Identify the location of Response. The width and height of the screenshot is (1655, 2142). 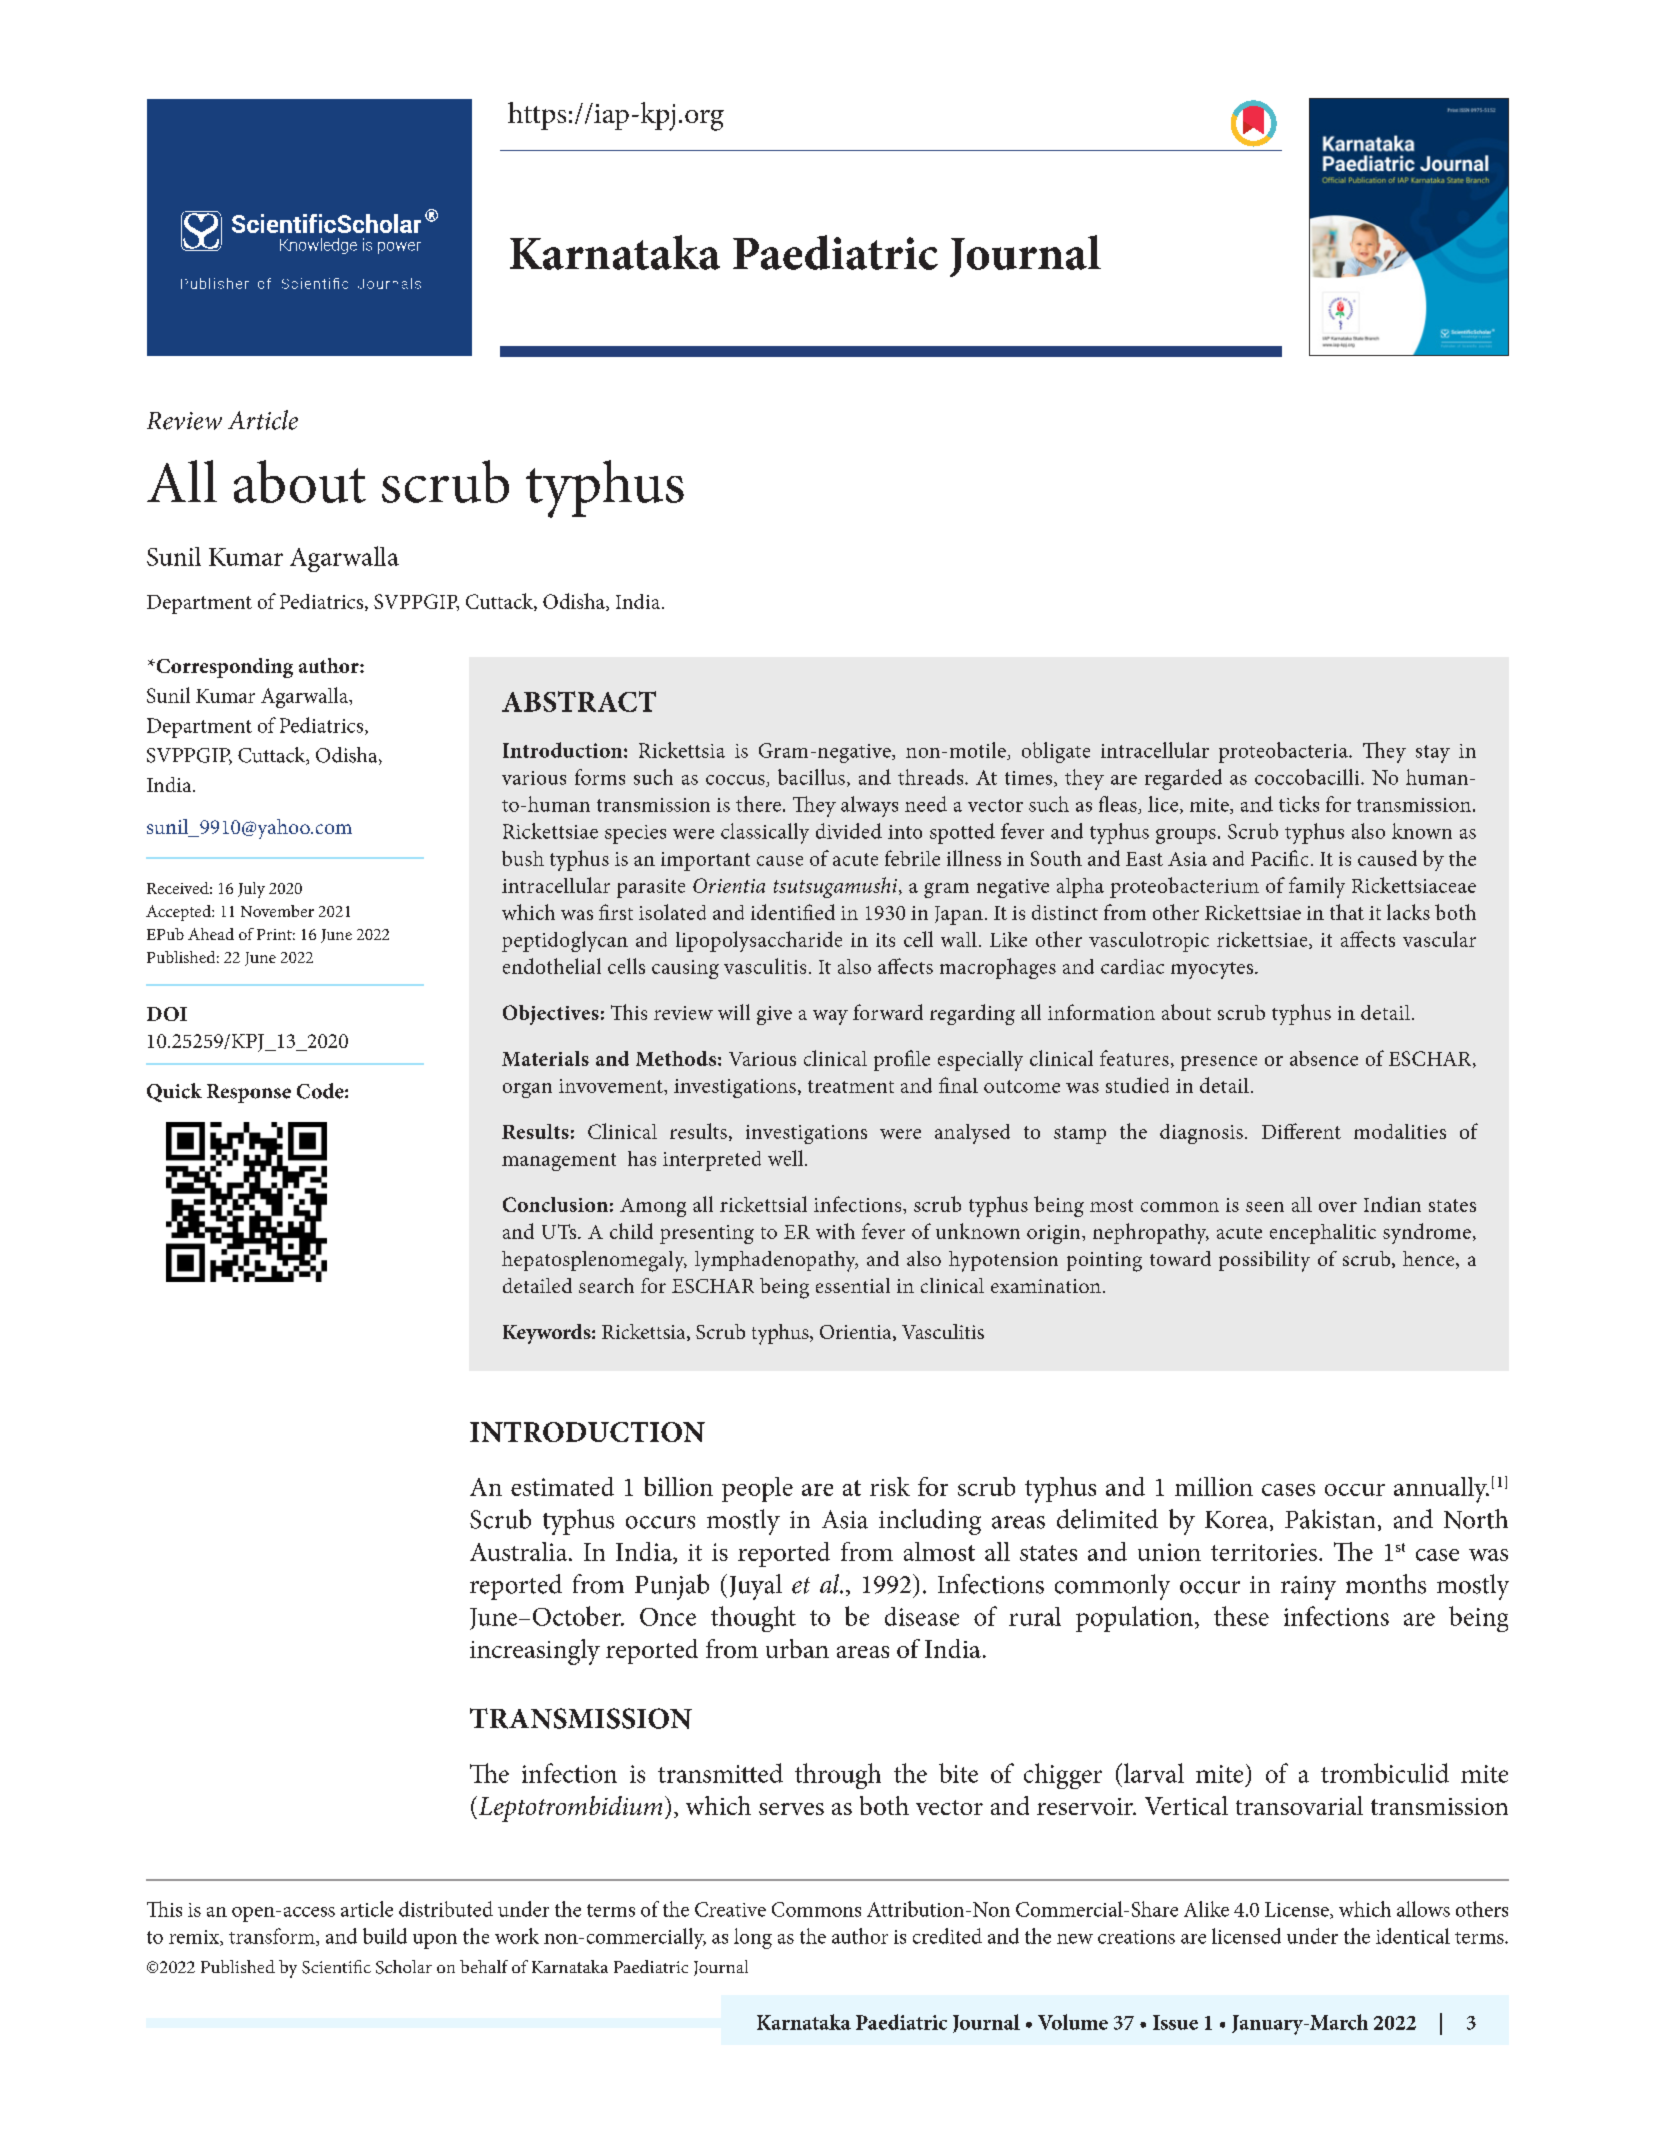
(249, 1093).
